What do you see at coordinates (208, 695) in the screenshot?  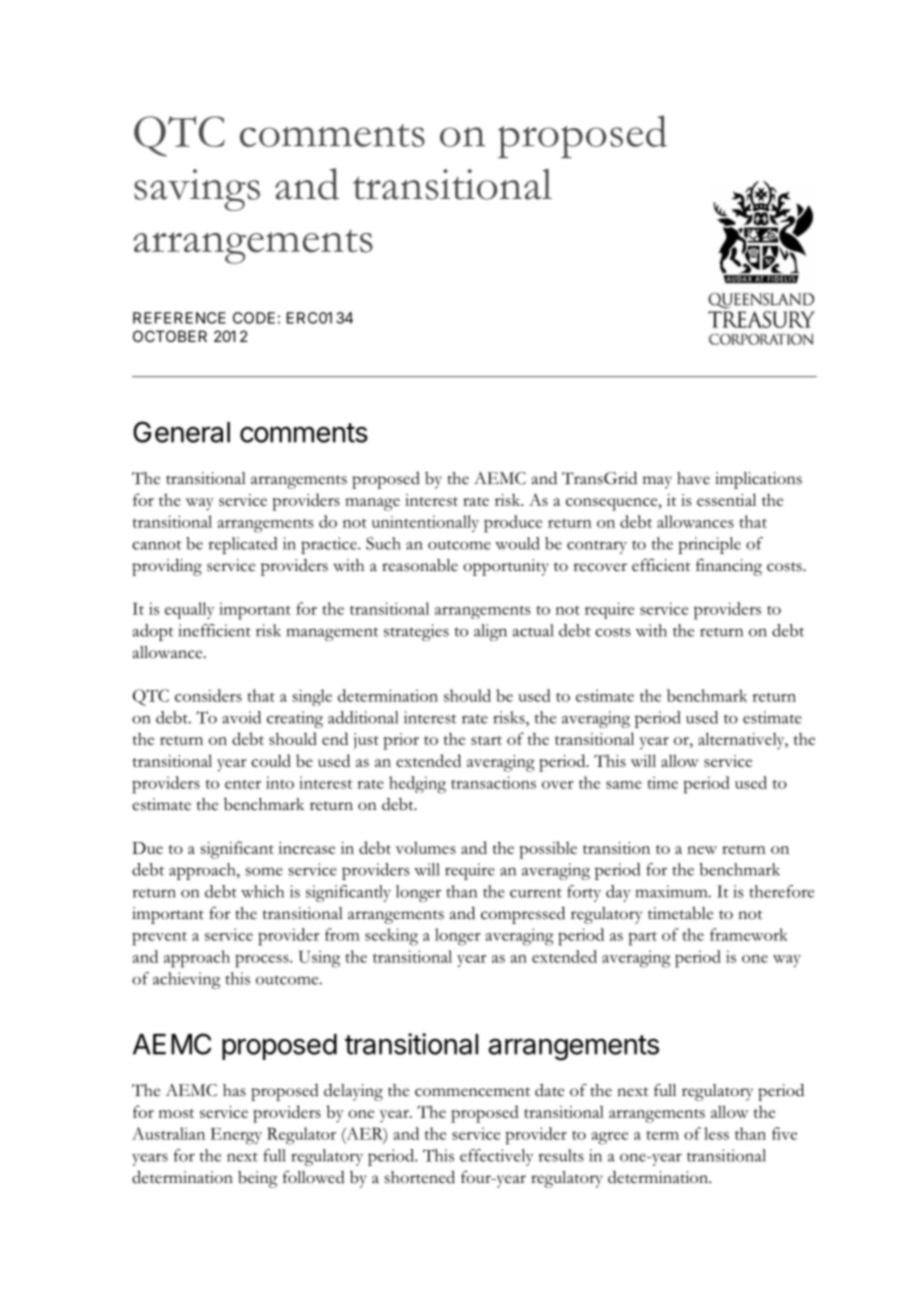 I see `considers` at bounding box center [208, 695].
